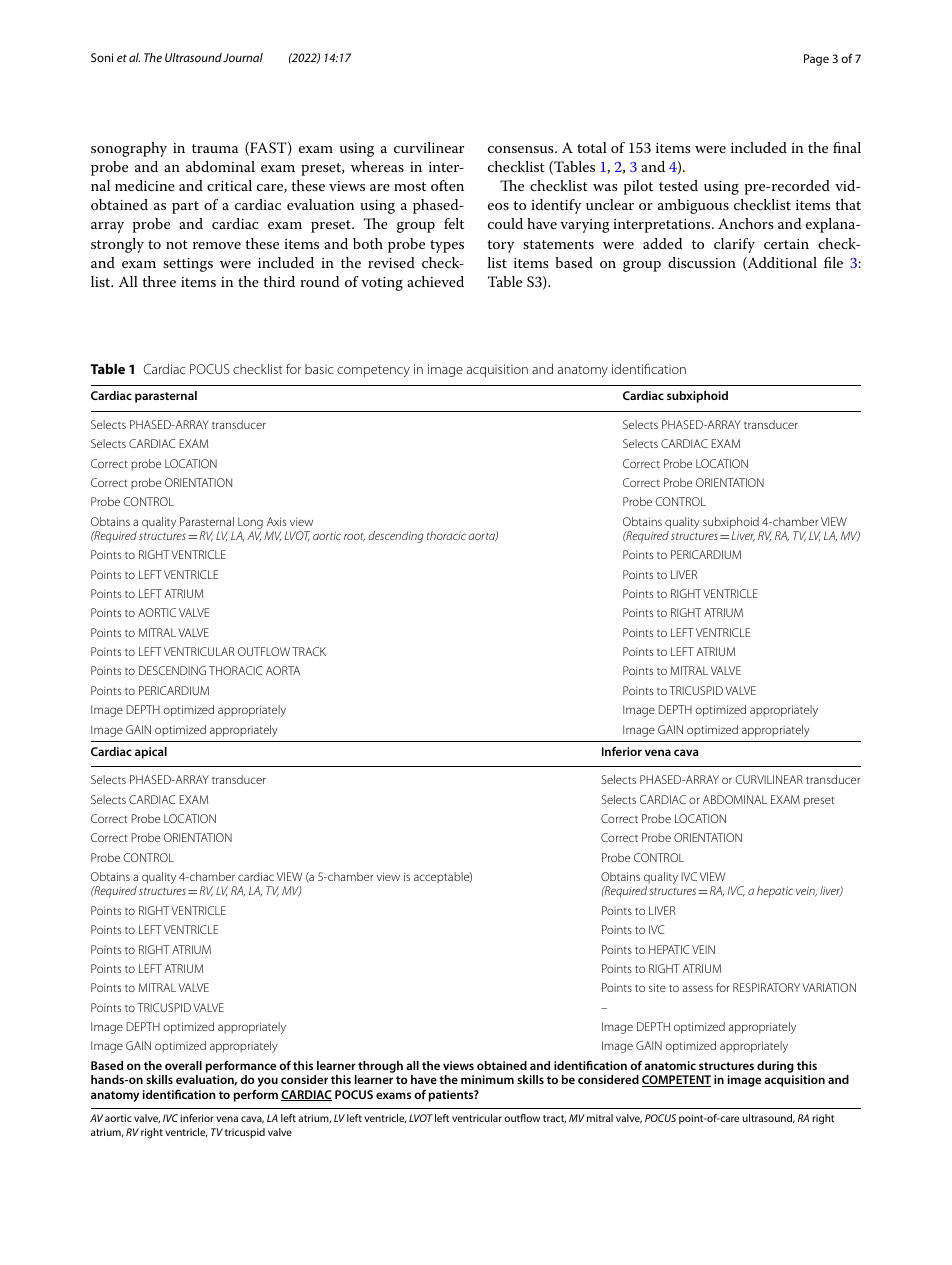 This screenshot has height=1265, width=952. What do you see at coordinates (183, 1065) in the screenshot?
I see `overall` at bounding box center [183, 1065].
